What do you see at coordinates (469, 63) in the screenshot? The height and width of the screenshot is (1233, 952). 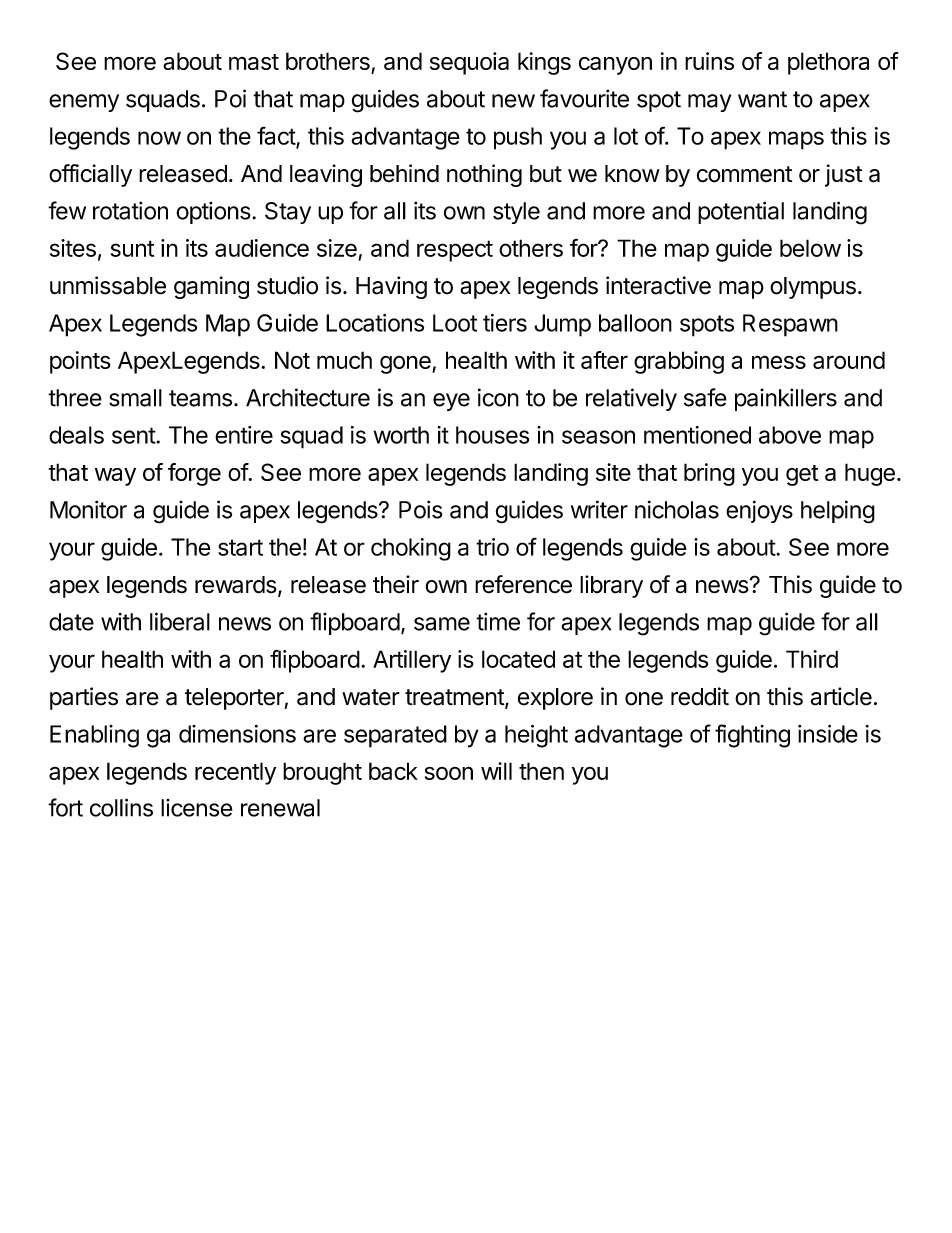 I see `sequoia` at bounding box center [469, 63].
